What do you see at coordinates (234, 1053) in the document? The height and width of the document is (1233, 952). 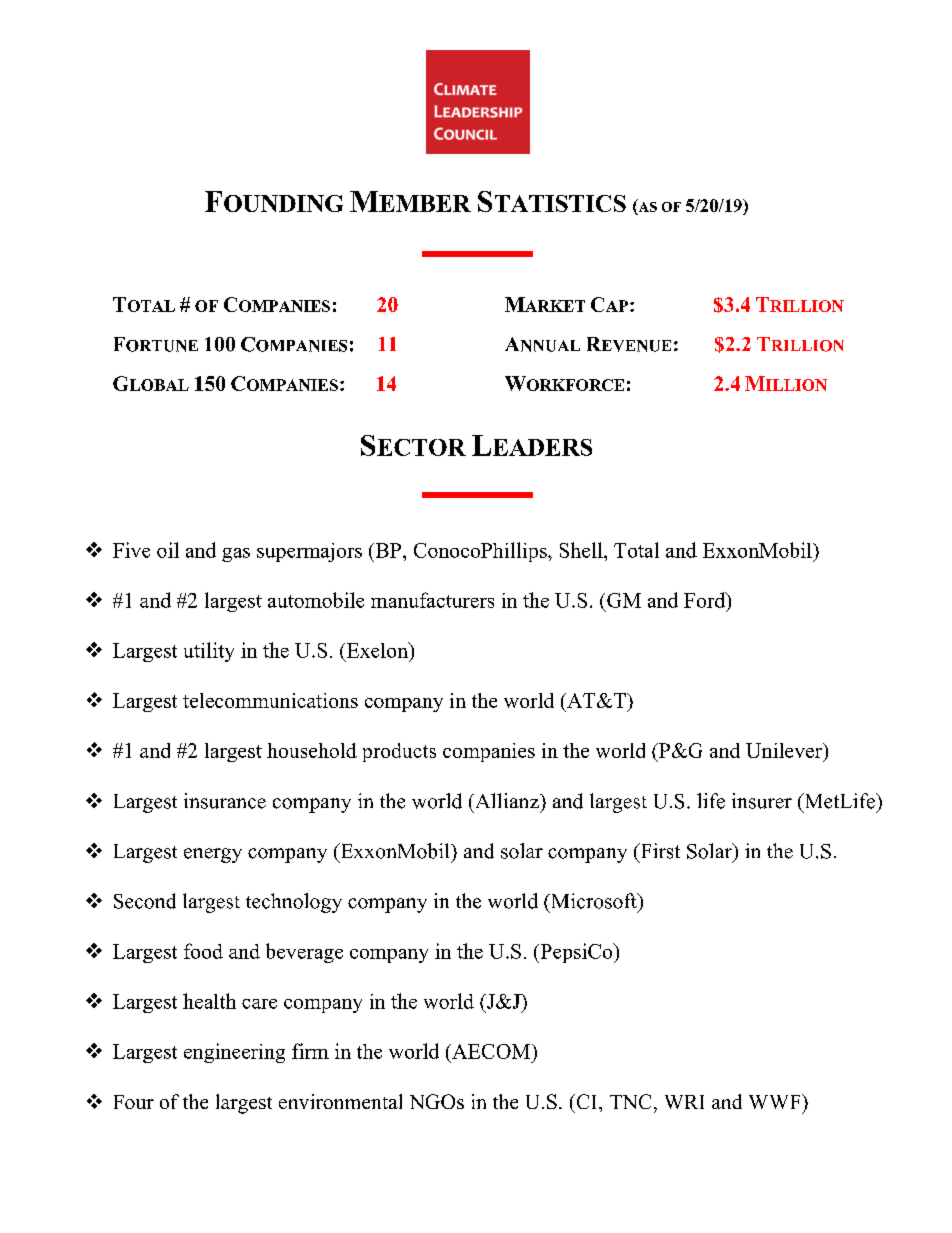 I see `engineering` at bounding box center [234, 1053].
